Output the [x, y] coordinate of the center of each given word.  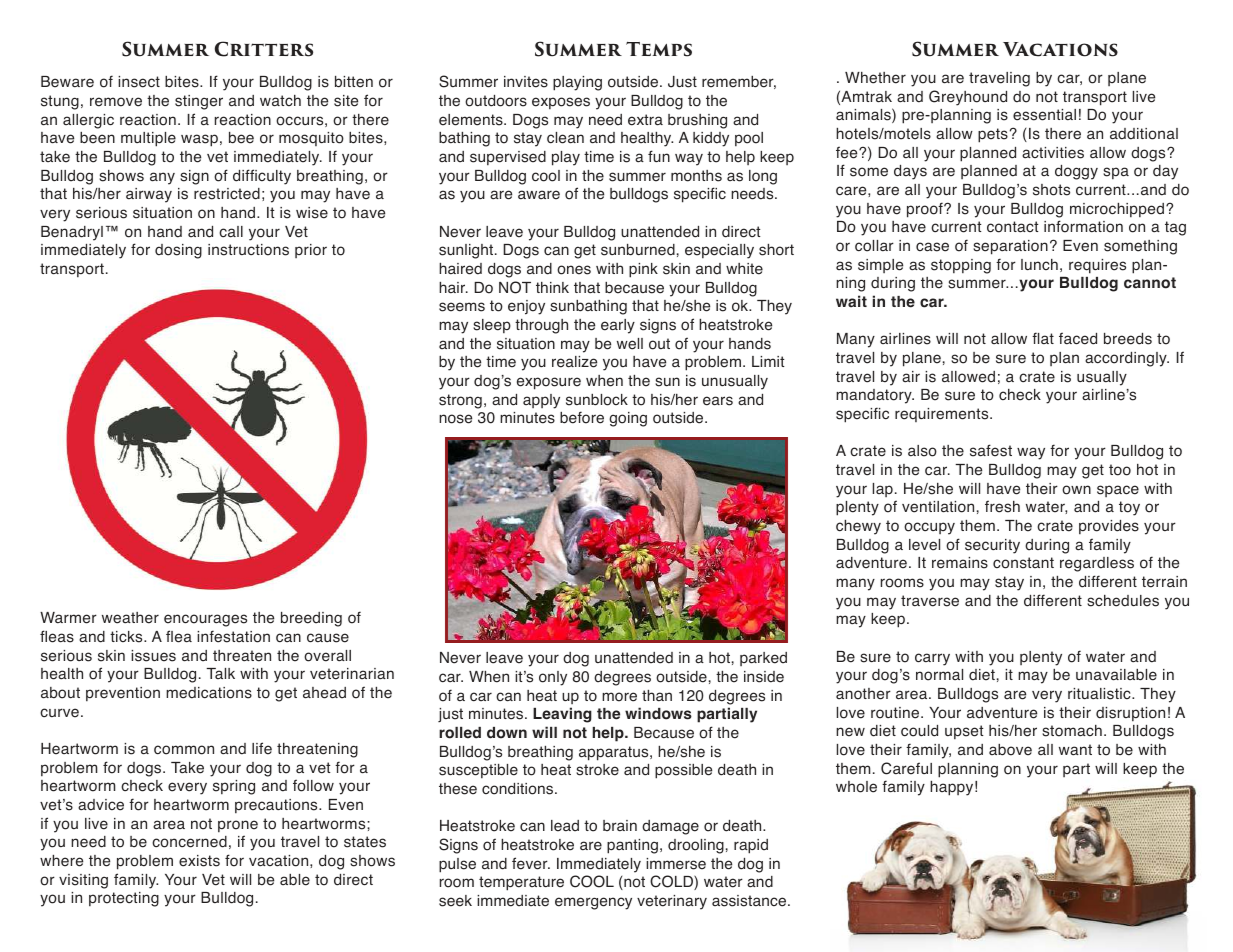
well [630, 344]
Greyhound [968, 98]
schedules [1123, 601]
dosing [178, 251]
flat [1043, 338]
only [553, 678]
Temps [659, 49]
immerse [676, 864]
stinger [199, 102]
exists [199, 861]
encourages [205, 620]
